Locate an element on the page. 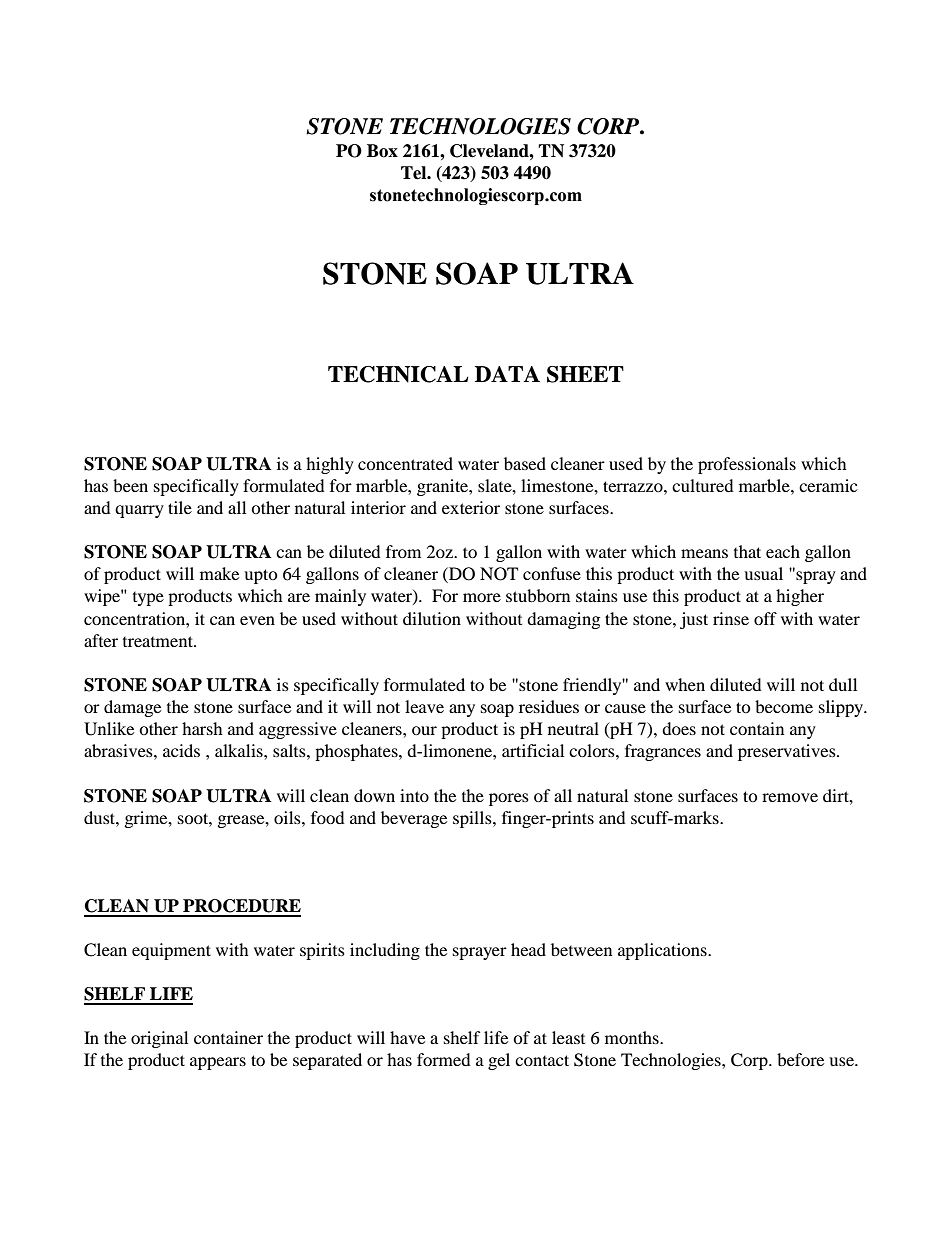  formed is located at coordinates (444, 1059).
